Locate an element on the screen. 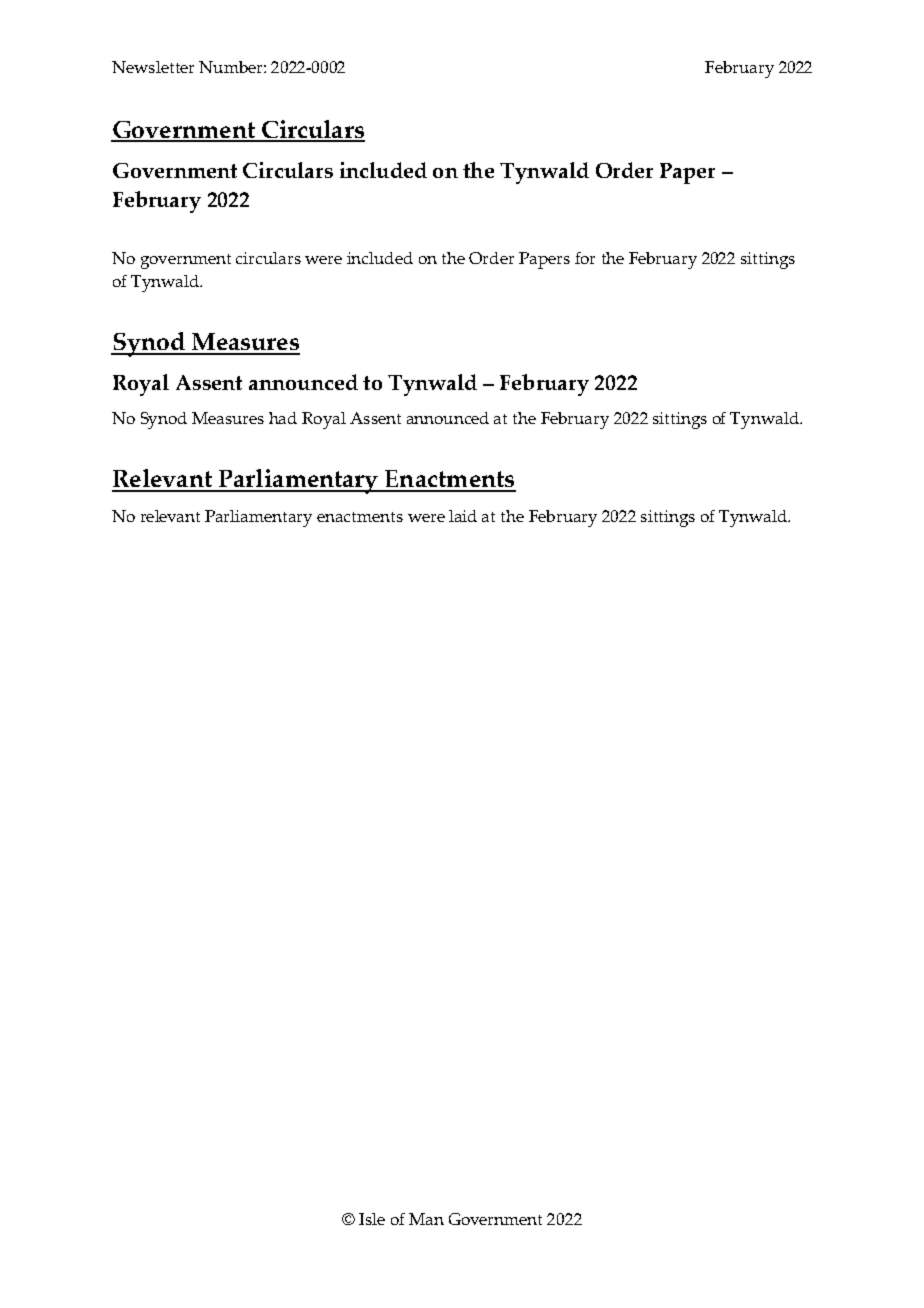 The width and height of the screenshot is (924, 1308). Newsletter is located at coordinates (153, 67).
